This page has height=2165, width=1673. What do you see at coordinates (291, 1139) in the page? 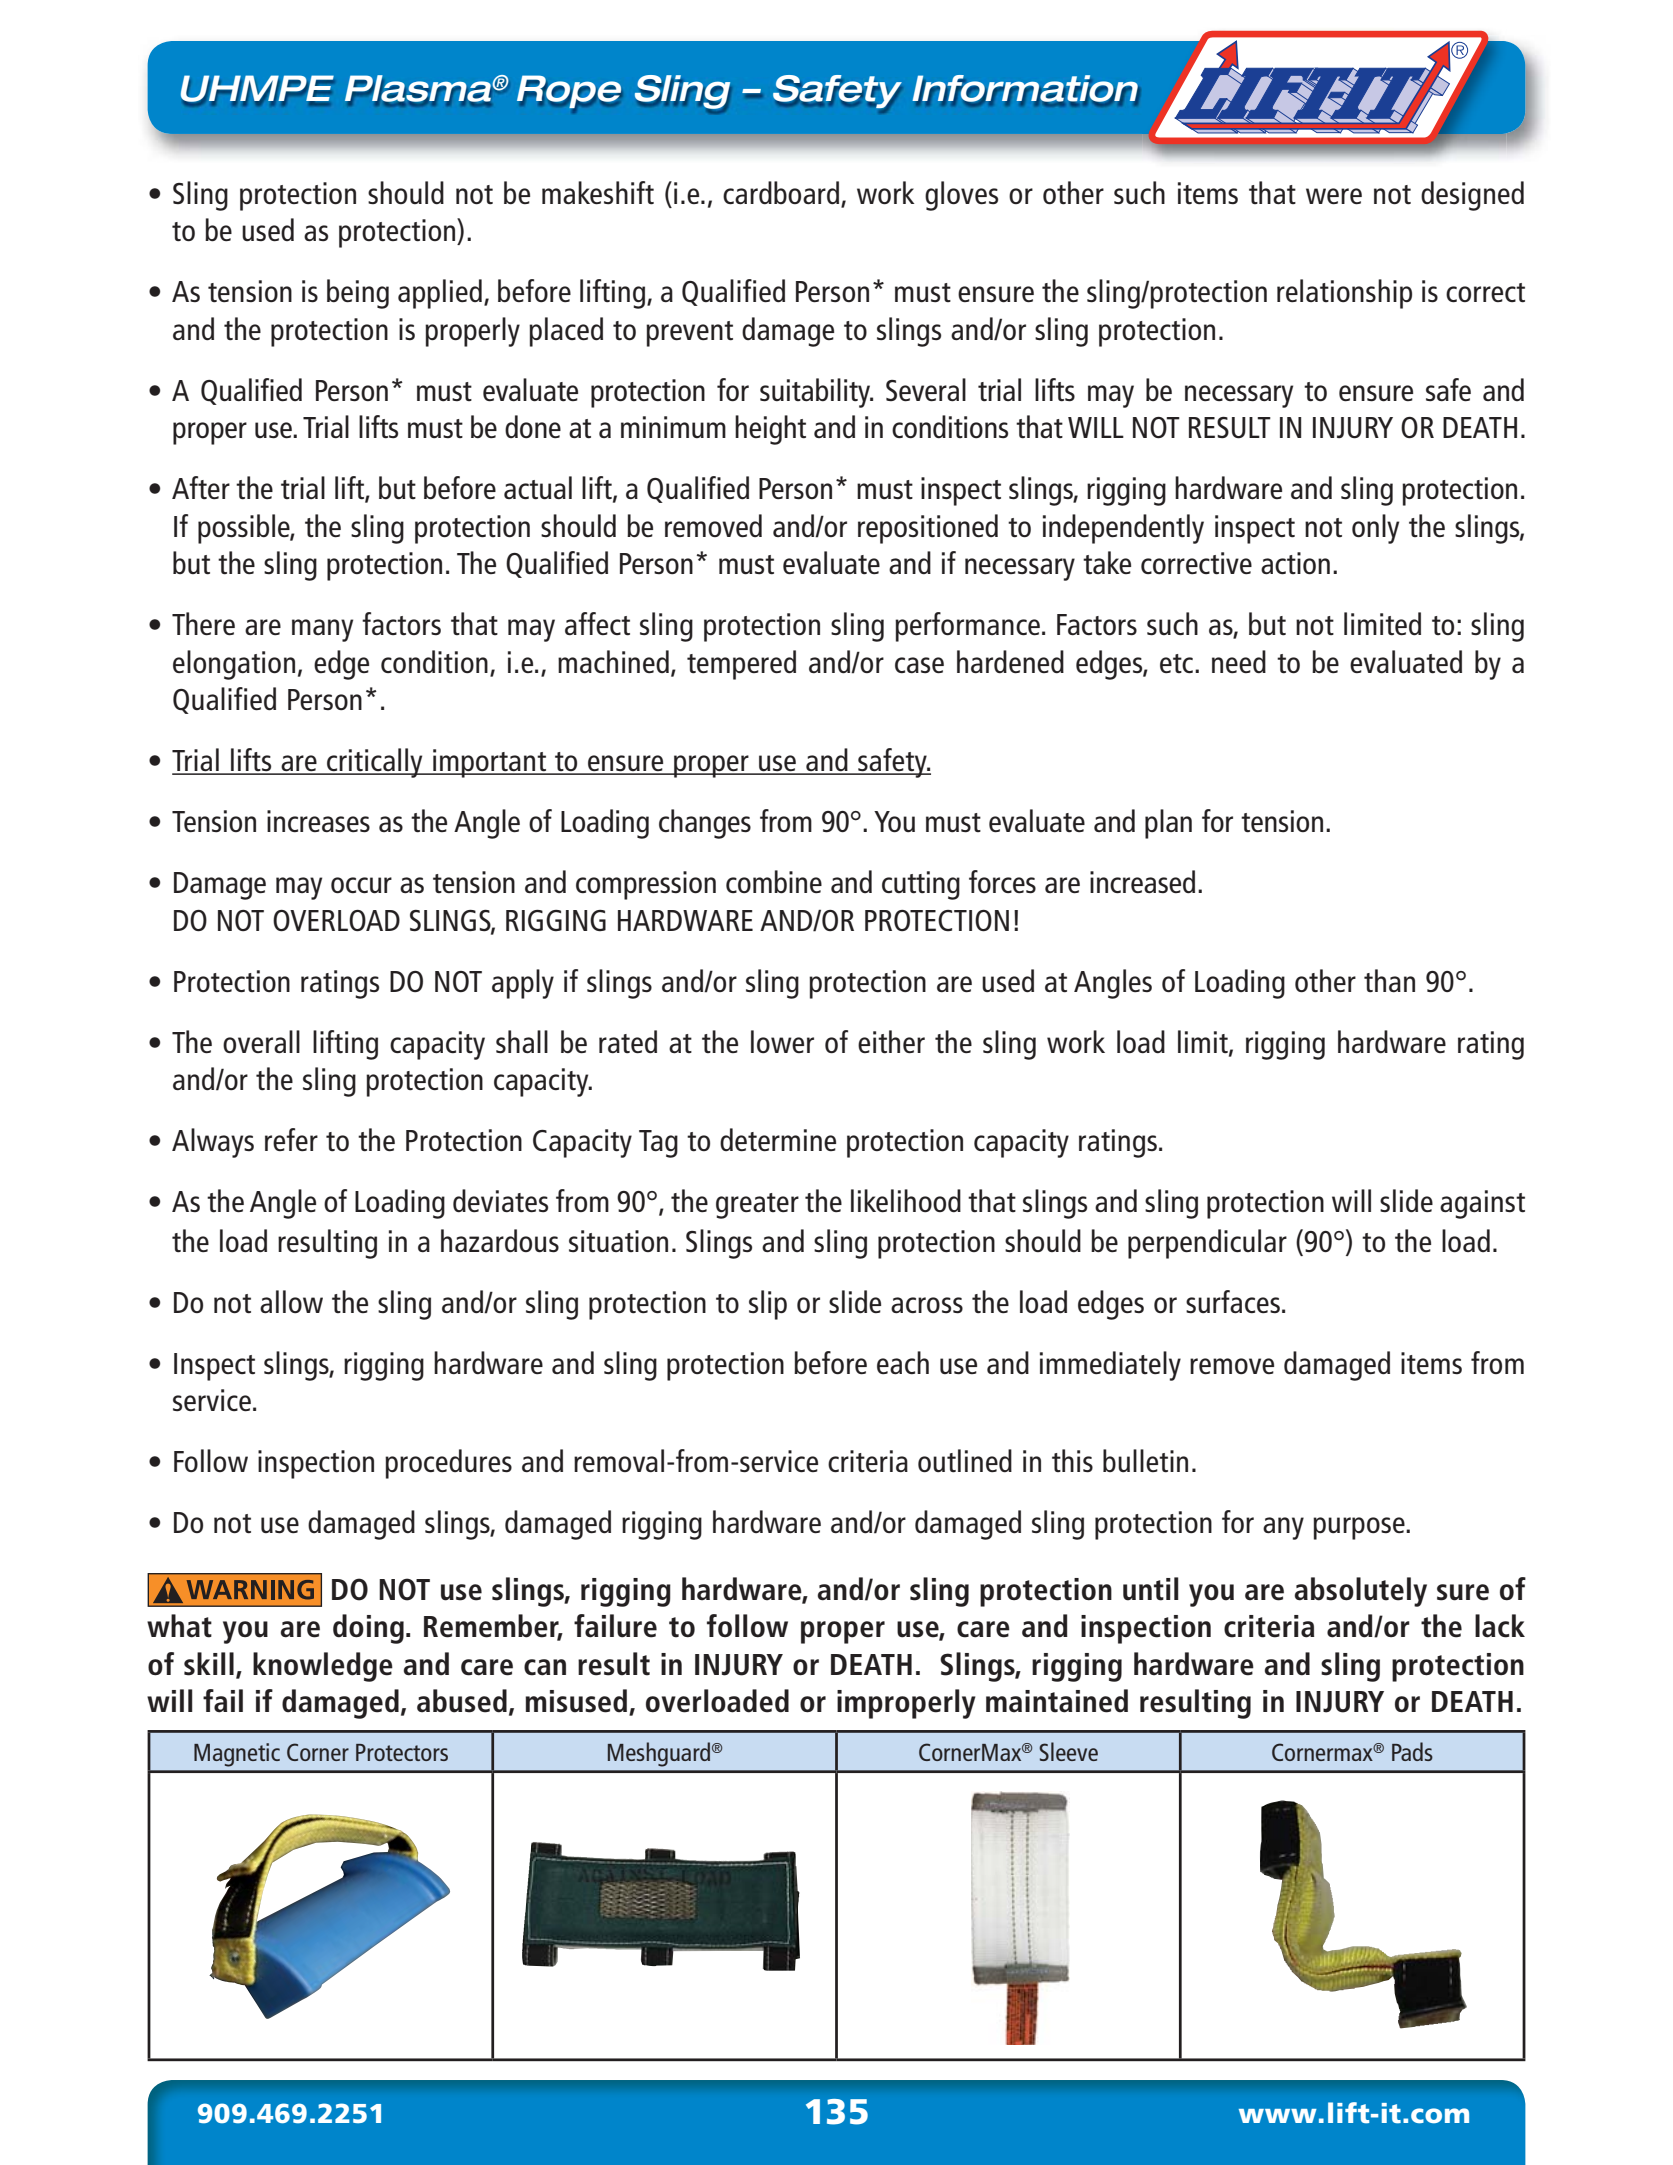
I see `refer` at bounding box center [291, 1139].
